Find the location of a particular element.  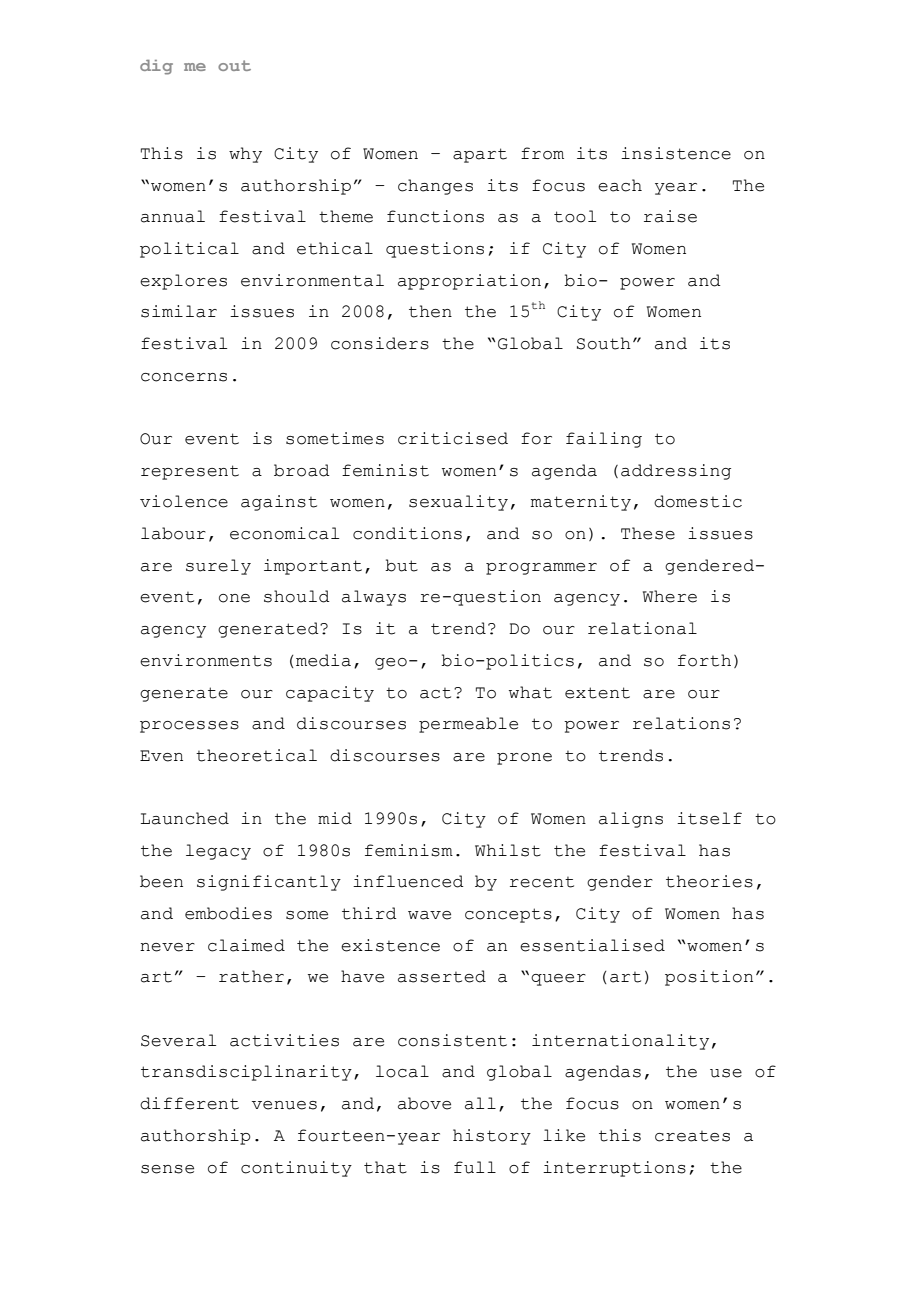

theories is located at coordinates (709, 881).
